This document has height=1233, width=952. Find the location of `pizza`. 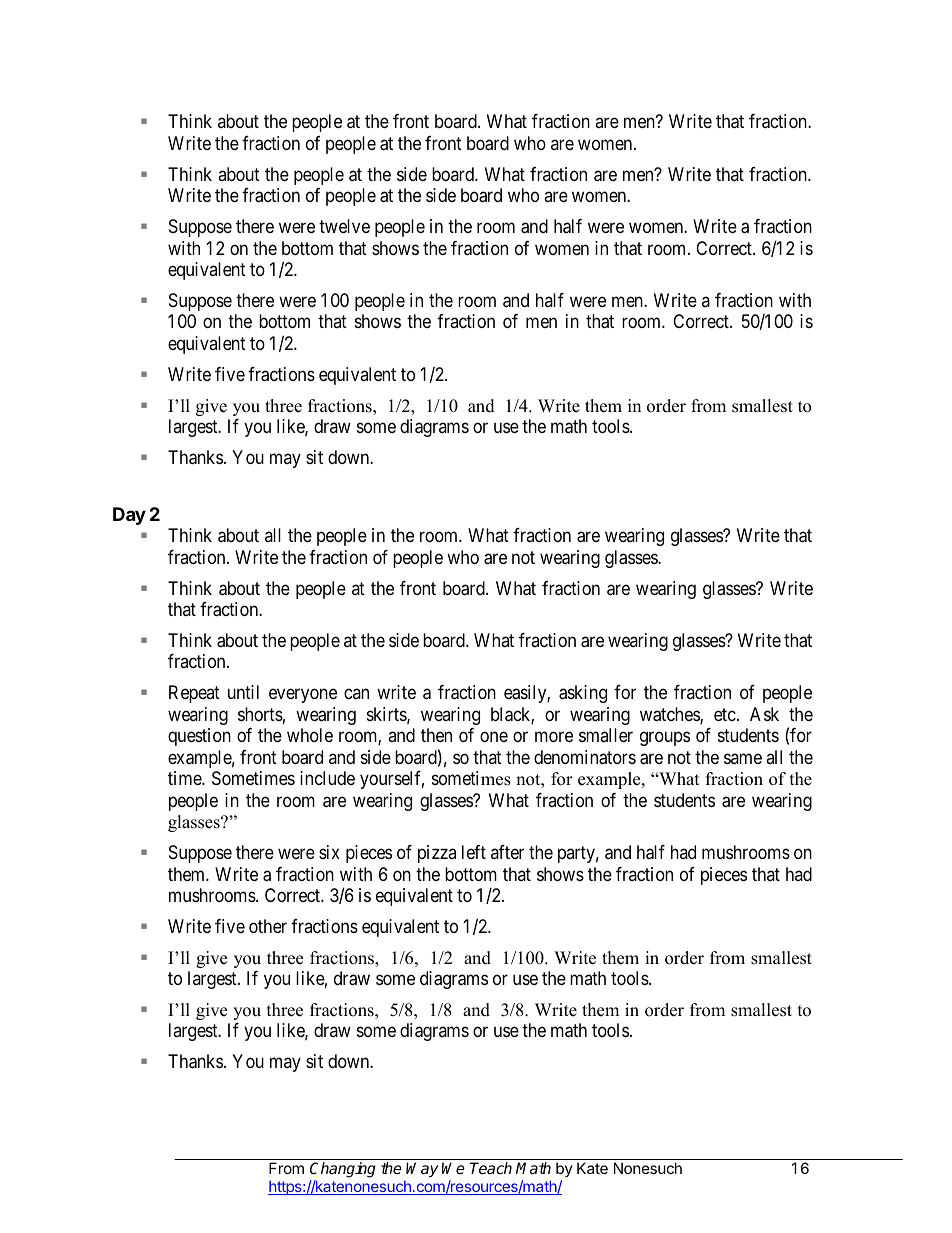

pizza is located at coordinates (437, 854).
